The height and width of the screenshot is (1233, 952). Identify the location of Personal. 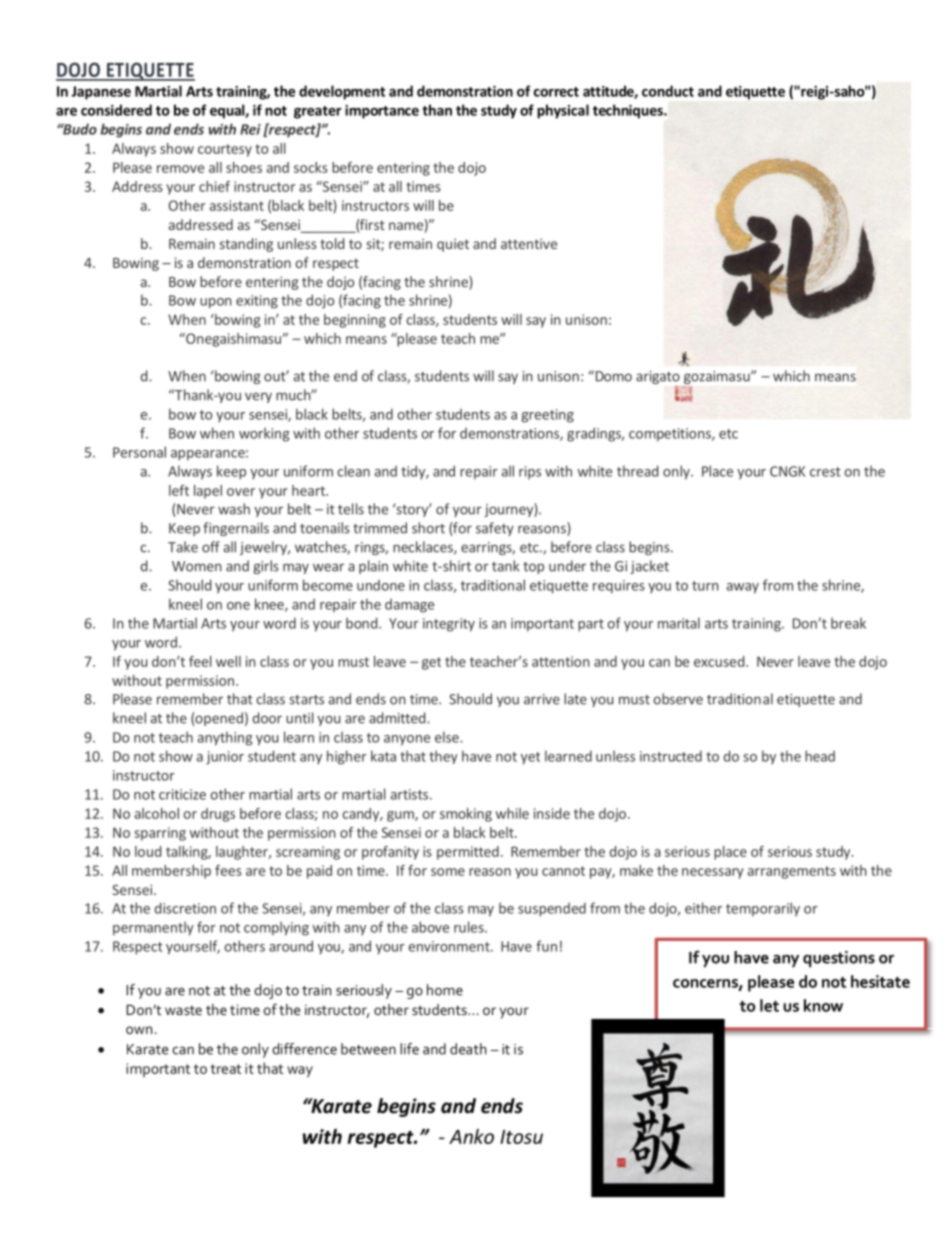
(139, 452).
